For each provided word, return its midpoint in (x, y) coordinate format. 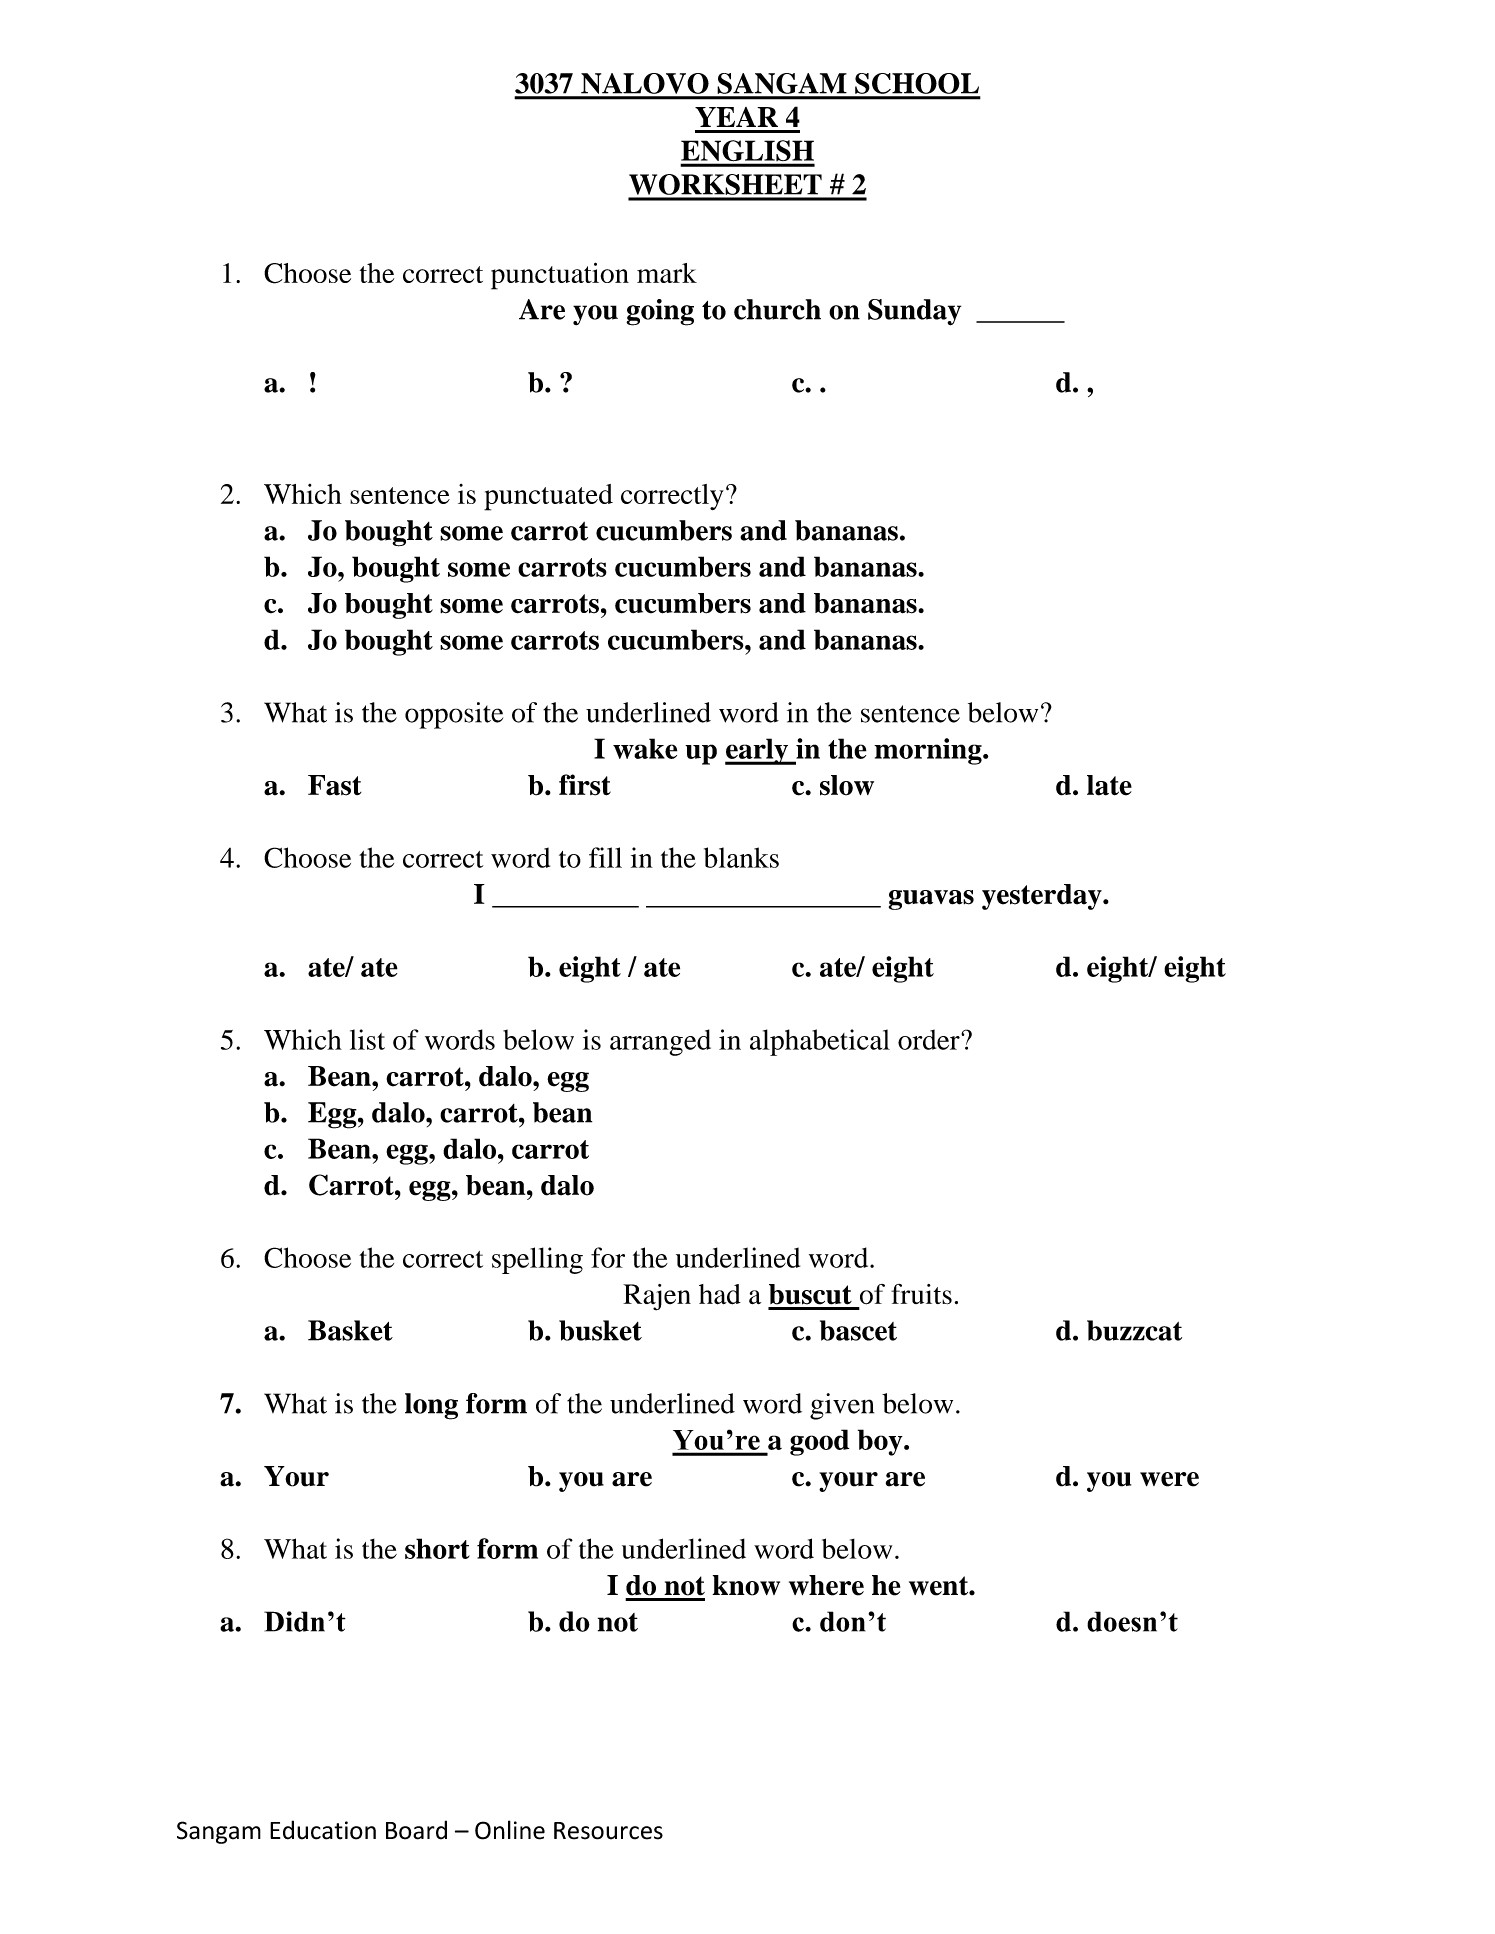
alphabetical (820, 1042)
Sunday (914, 312)
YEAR (736, 117)
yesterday (1043, 897)
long (431, 1406)
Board (416, 1830)
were (1169, 1479)
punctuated (548, 497)
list (367, 1039)
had (720, 1294)
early (757, 751)
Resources (608, 1831)
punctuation (560, 276)
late (1109, 785)
